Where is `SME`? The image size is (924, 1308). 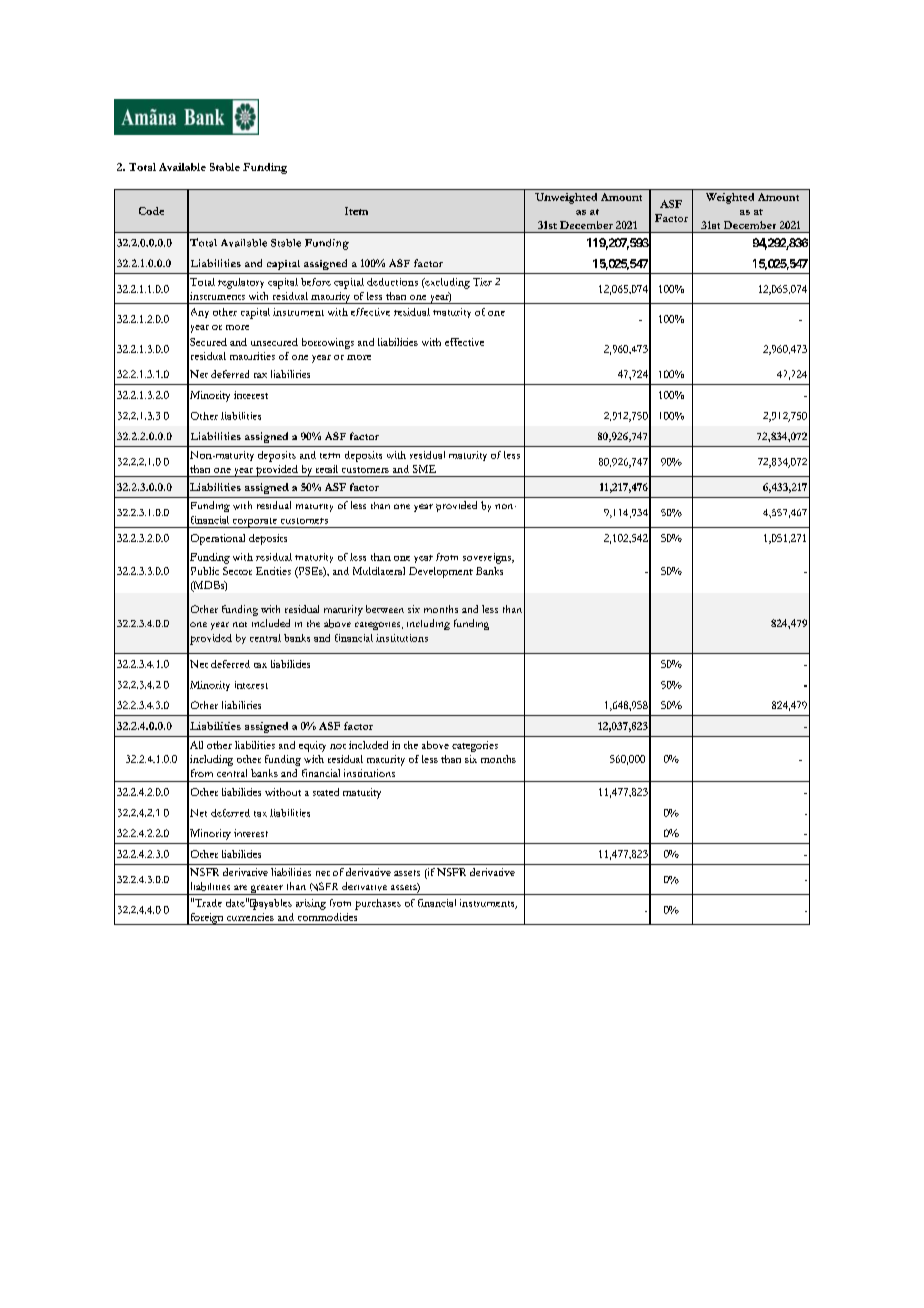
SME is located at coordinates (424, 469).
